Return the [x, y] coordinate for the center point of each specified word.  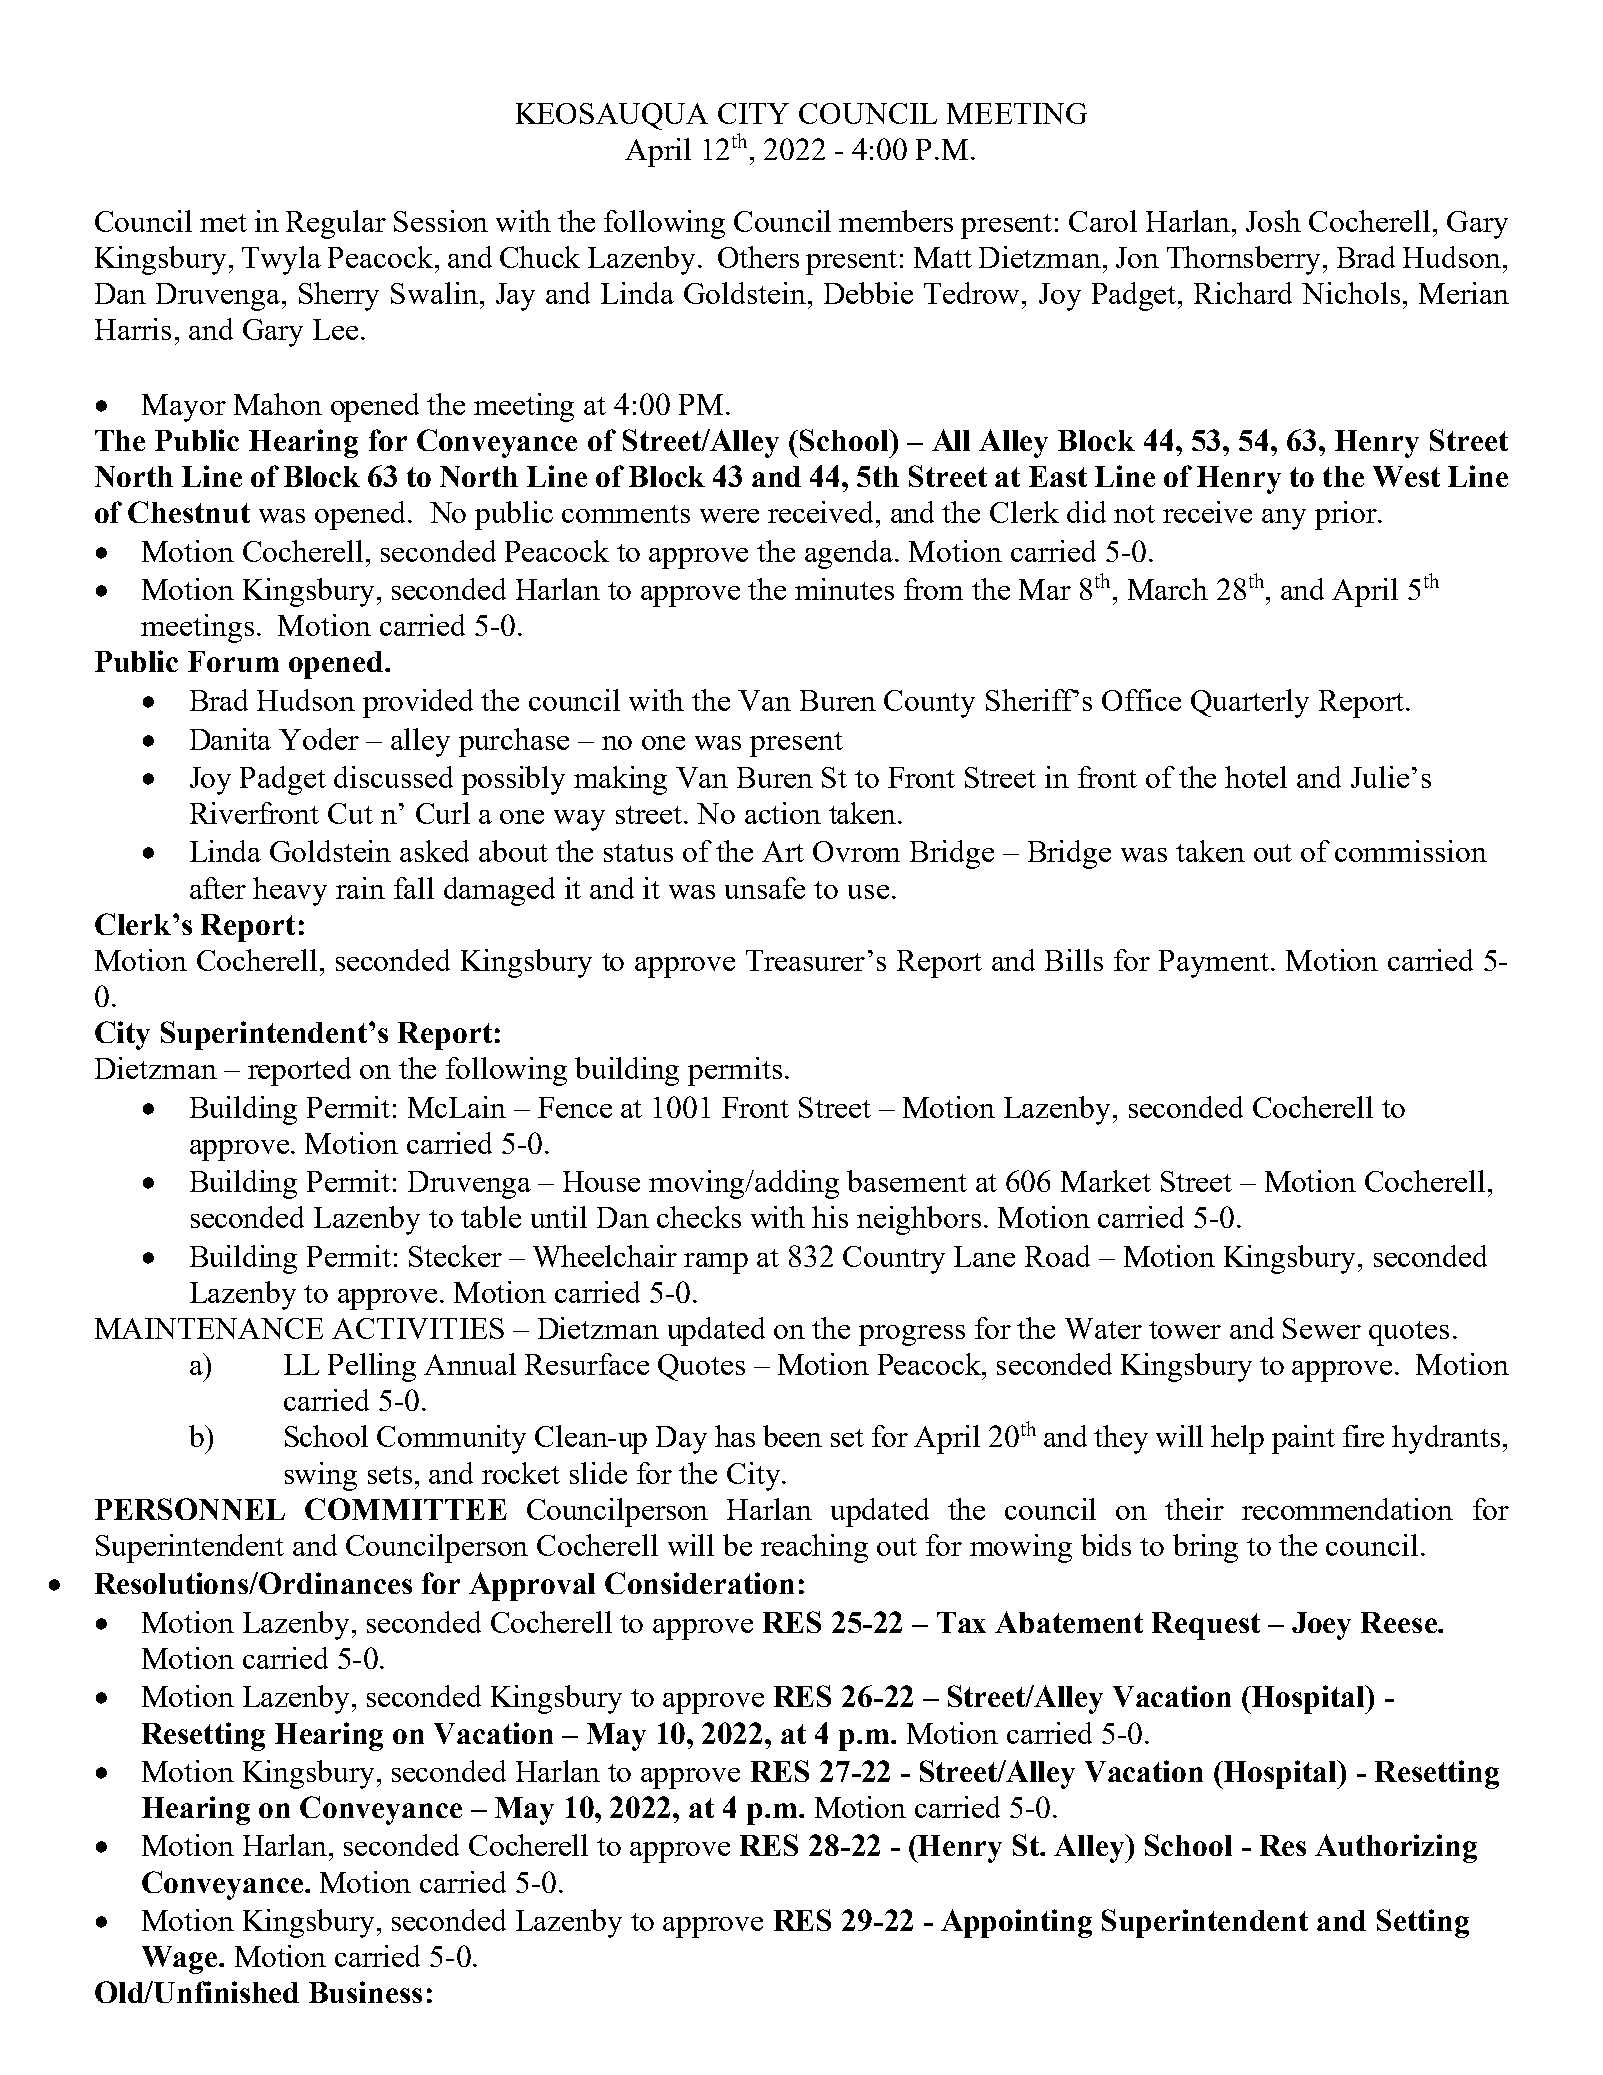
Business [365, 1992]
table [491, 1217]
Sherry [339, 296]
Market [1106, 1181]
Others [758, 257]
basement [907, 1181]
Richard [1243, 293]
